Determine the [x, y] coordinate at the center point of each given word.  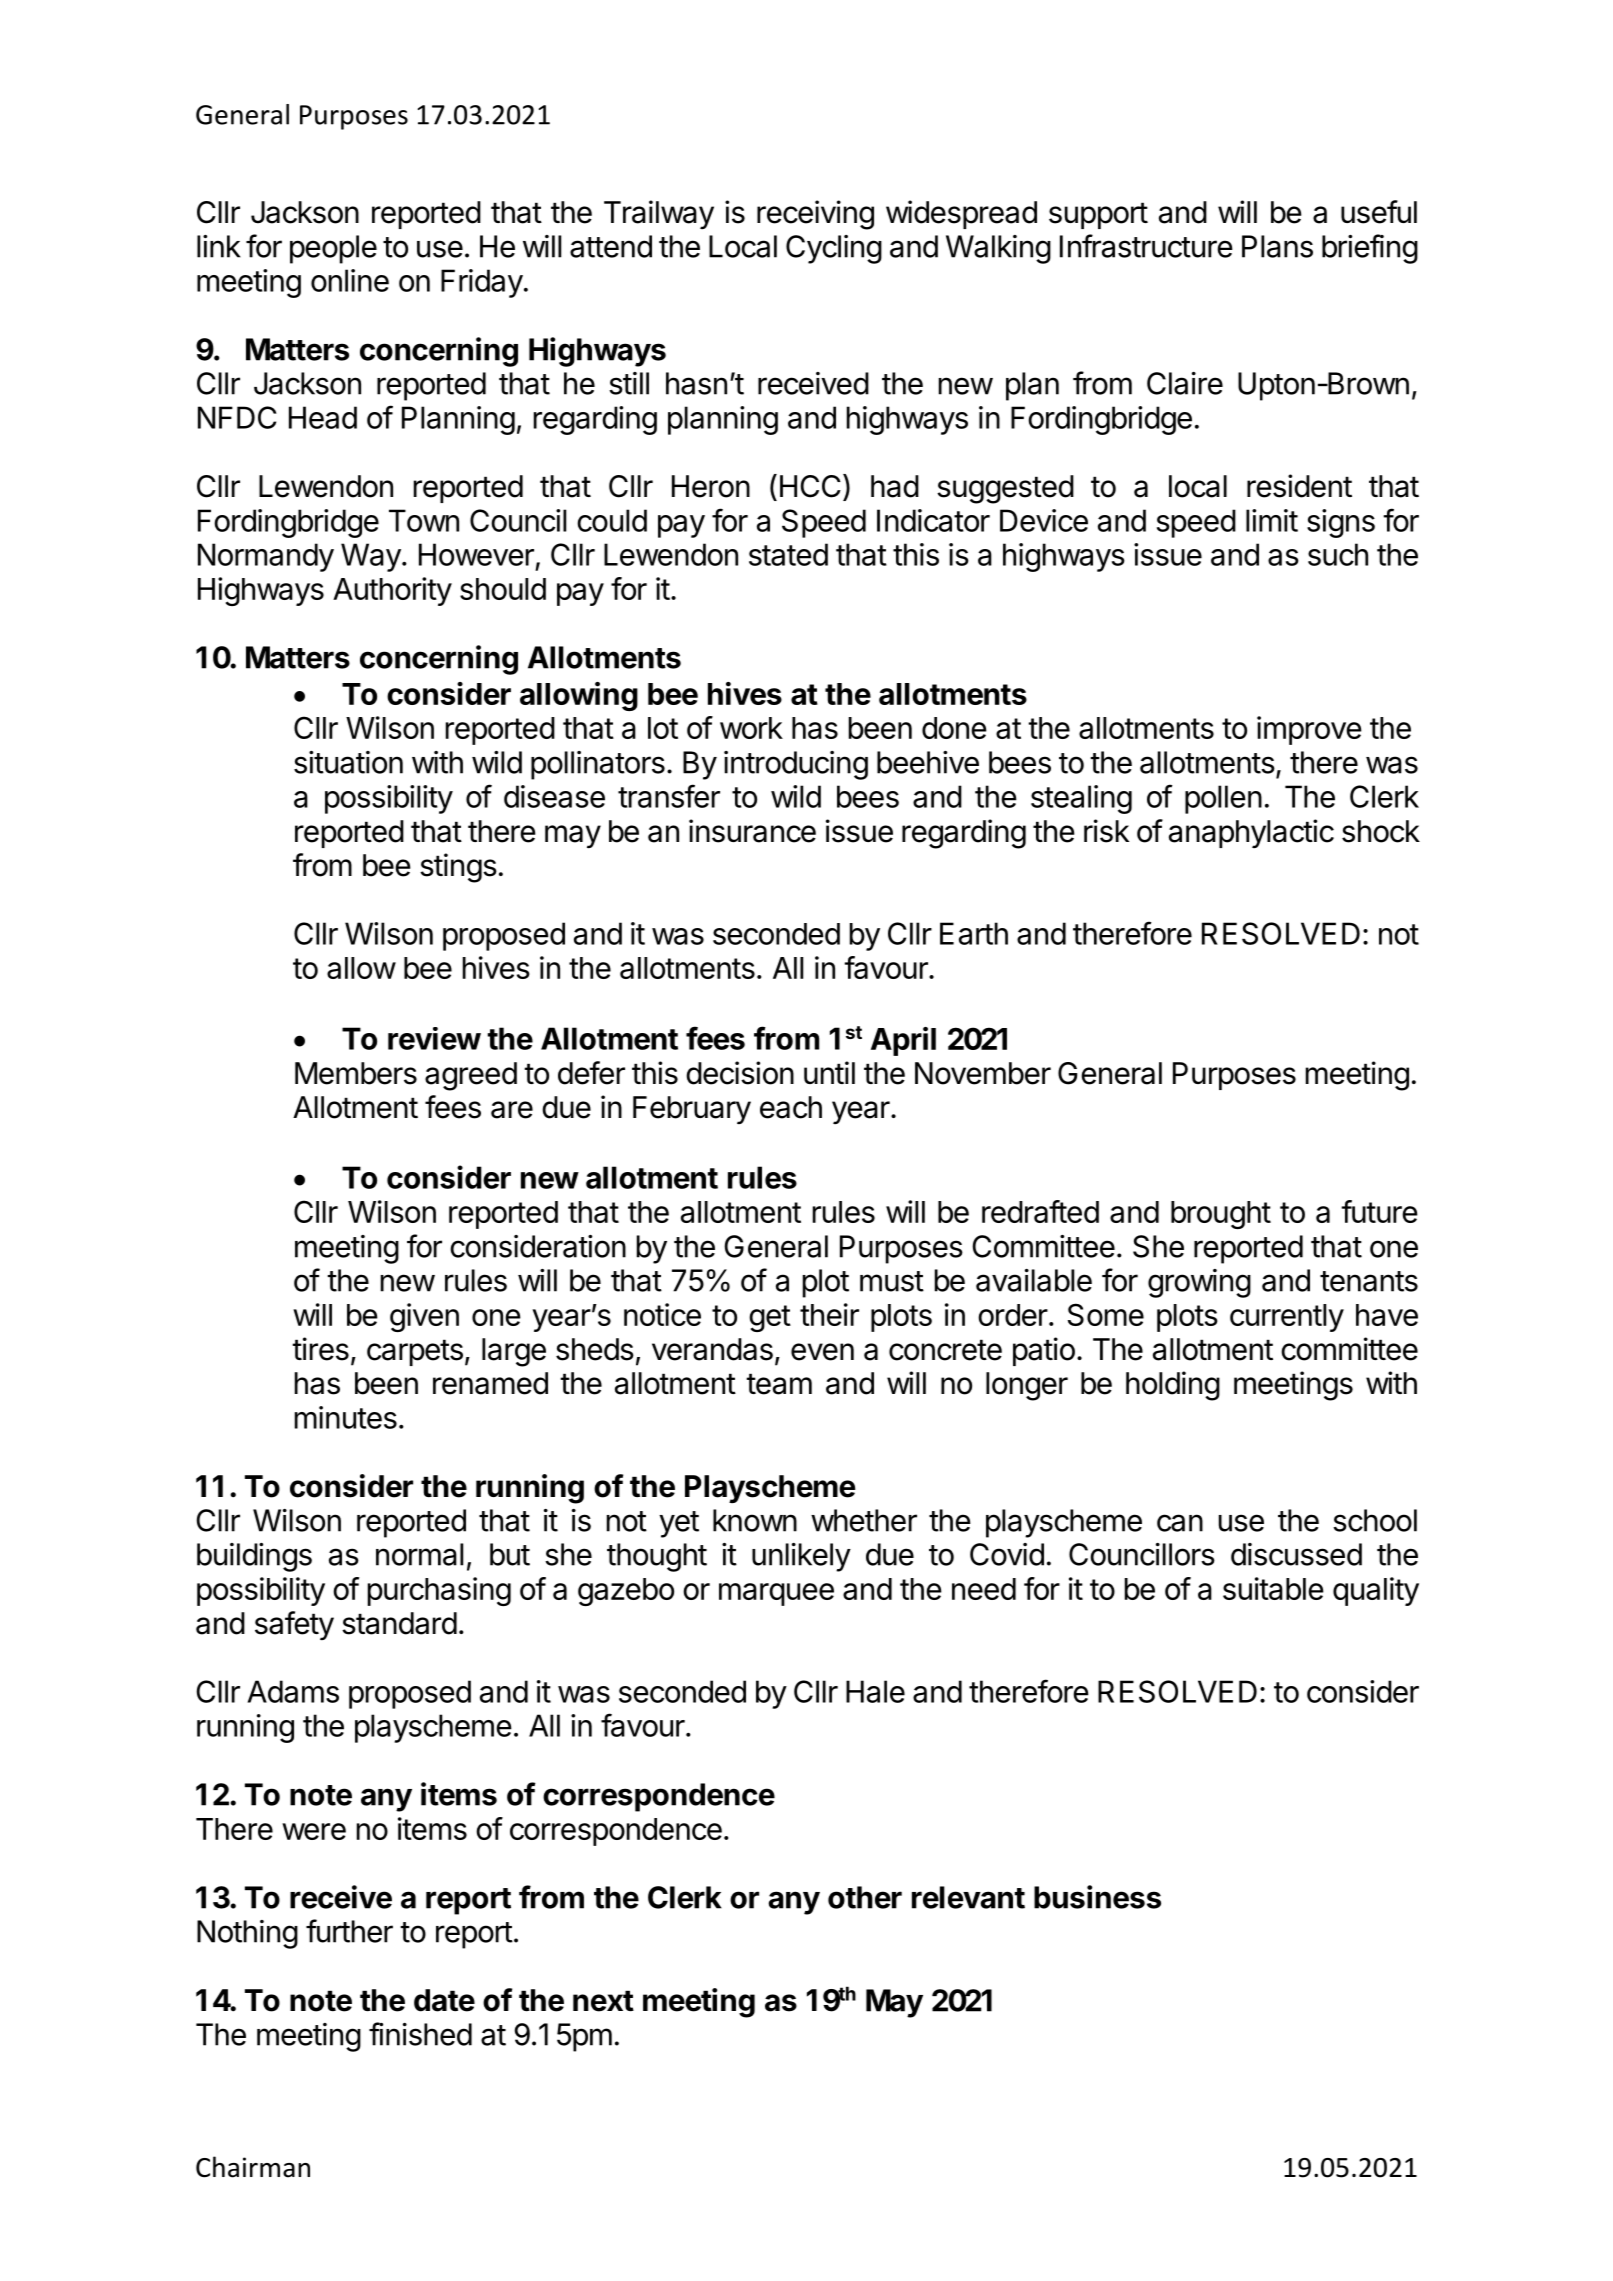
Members [356, 1073]
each [791, 1107]
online [350, 280]
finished [420, 2034]
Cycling [834, 249]
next [603, 2001]
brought [1221, 1215]
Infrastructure [1146, 246]
